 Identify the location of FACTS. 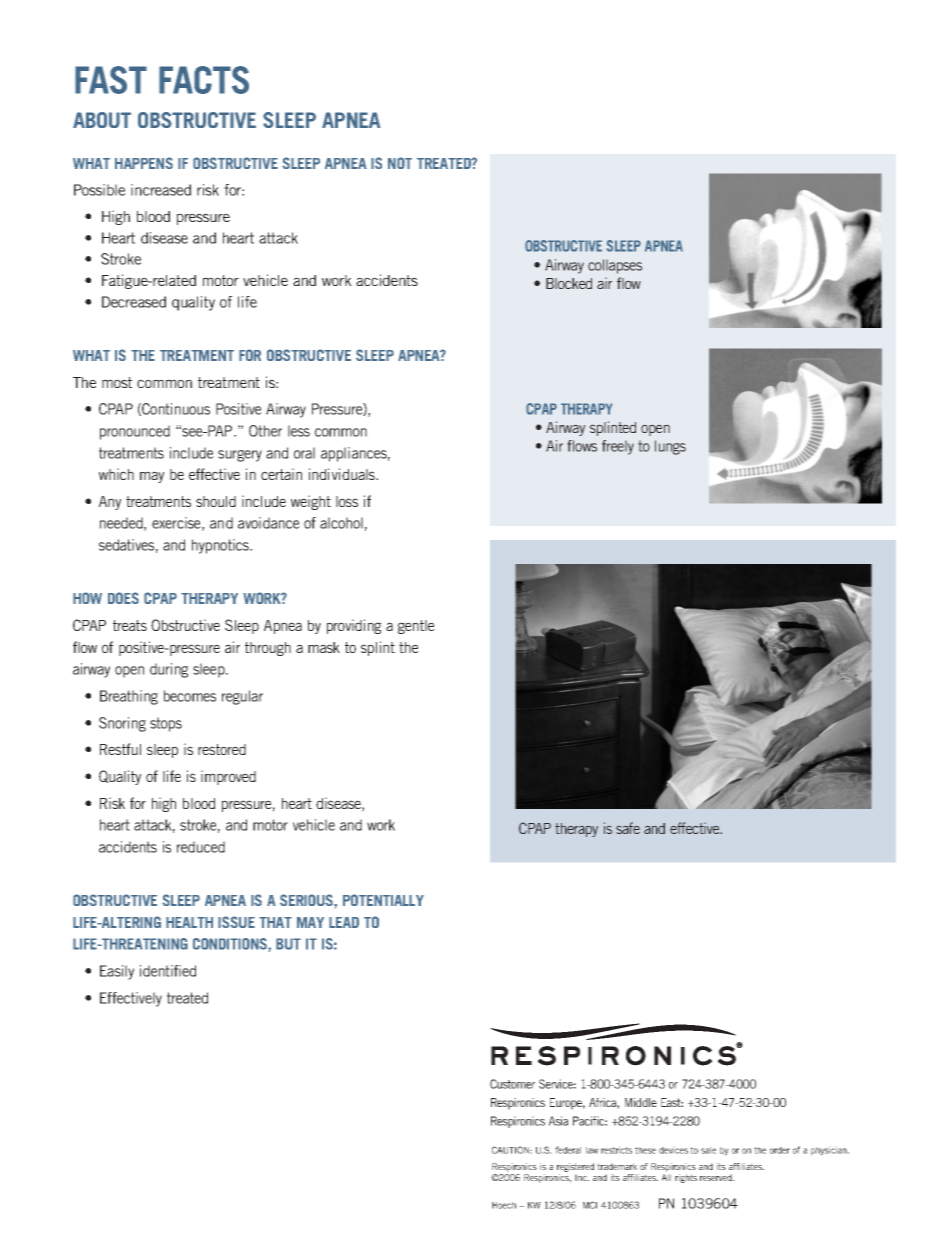
(204, 80).
